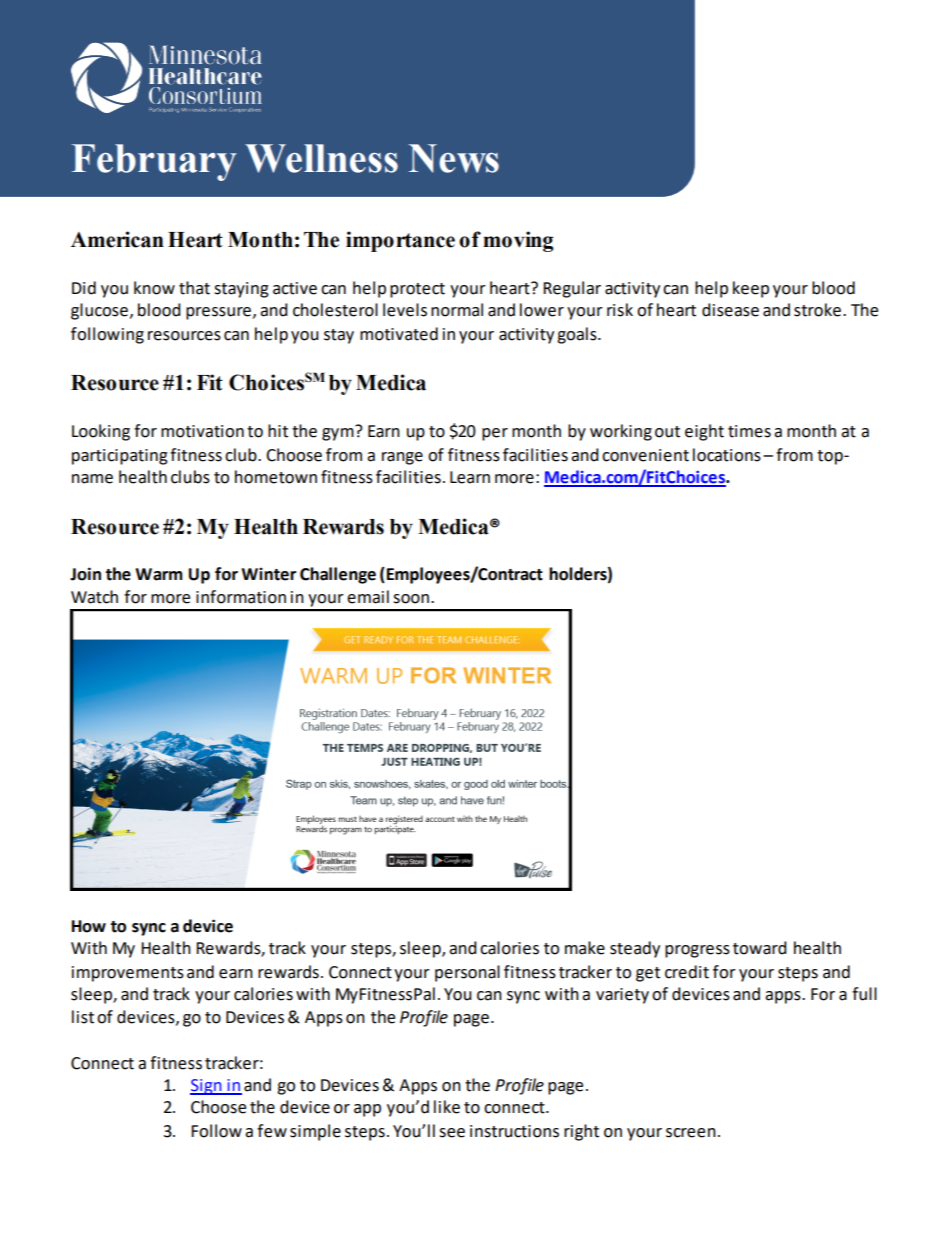 Image resolution: width=952 pixels, height=1233 pixels. Describe the element at coordinates (454, 158) in the page. I see `News` at that location.
